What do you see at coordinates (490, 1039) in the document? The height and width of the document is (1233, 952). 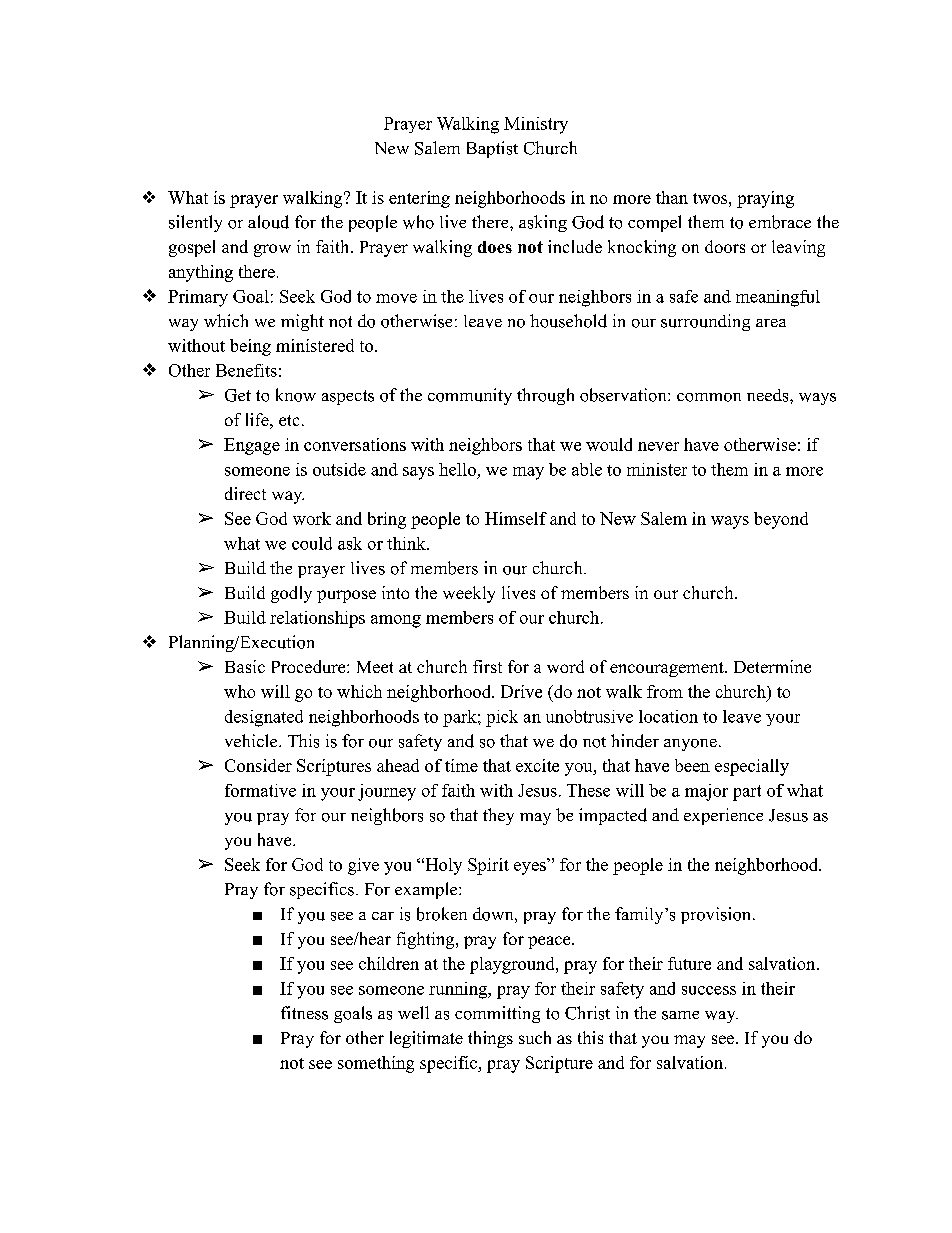 I see `things` at bounding box center [490, 1039].
